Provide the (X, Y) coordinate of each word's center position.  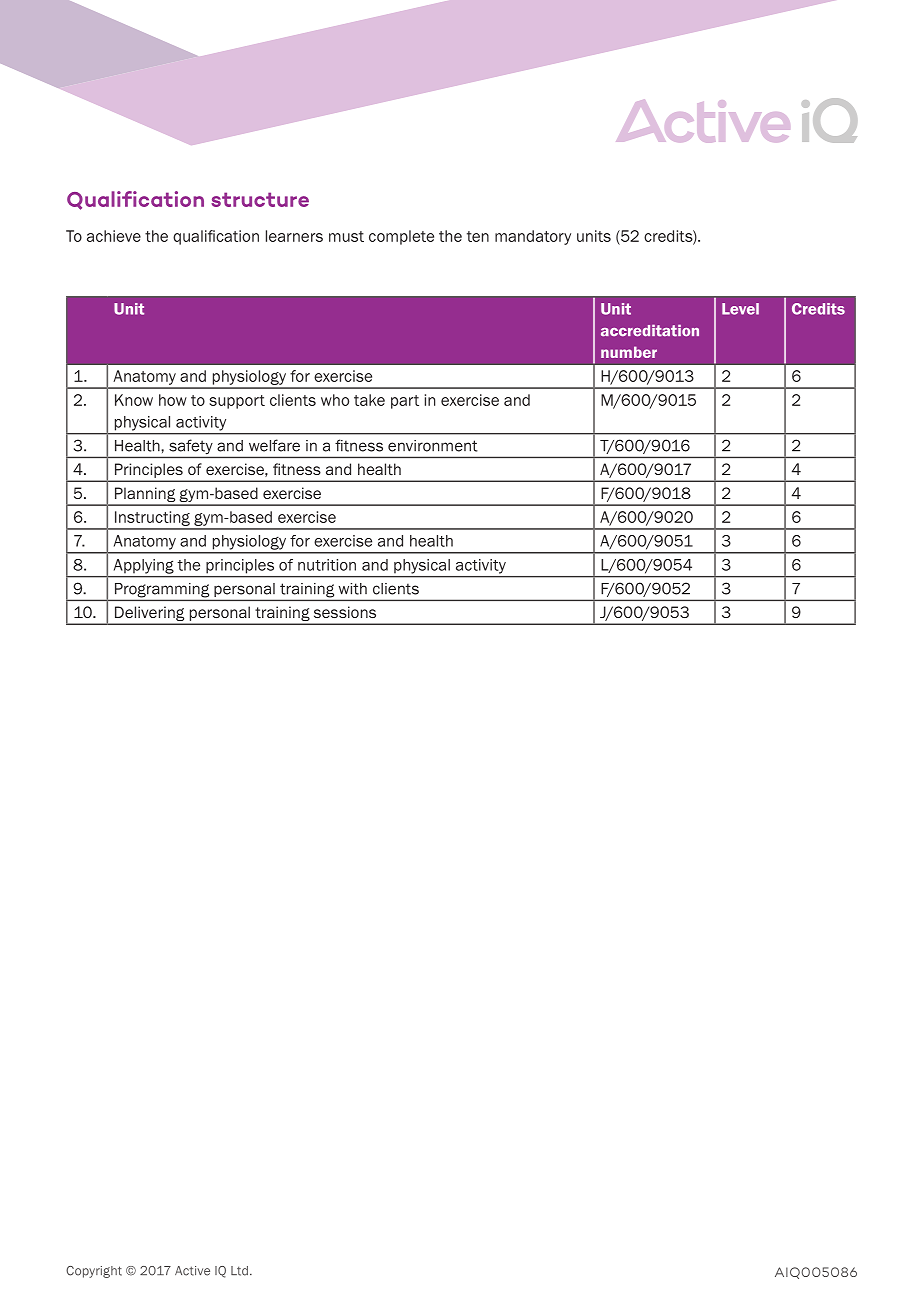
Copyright (94, 1272)
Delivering (150, 615)
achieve (114, 236)
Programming (162, 590)
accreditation (650, 330)
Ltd (239, 1271)
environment (433, 446)
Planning (145, 496)
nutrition (327, 565)
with (352, 589)
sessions (345, 612)
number (629, 352)
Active (192, 1271)
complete (401, 237)
